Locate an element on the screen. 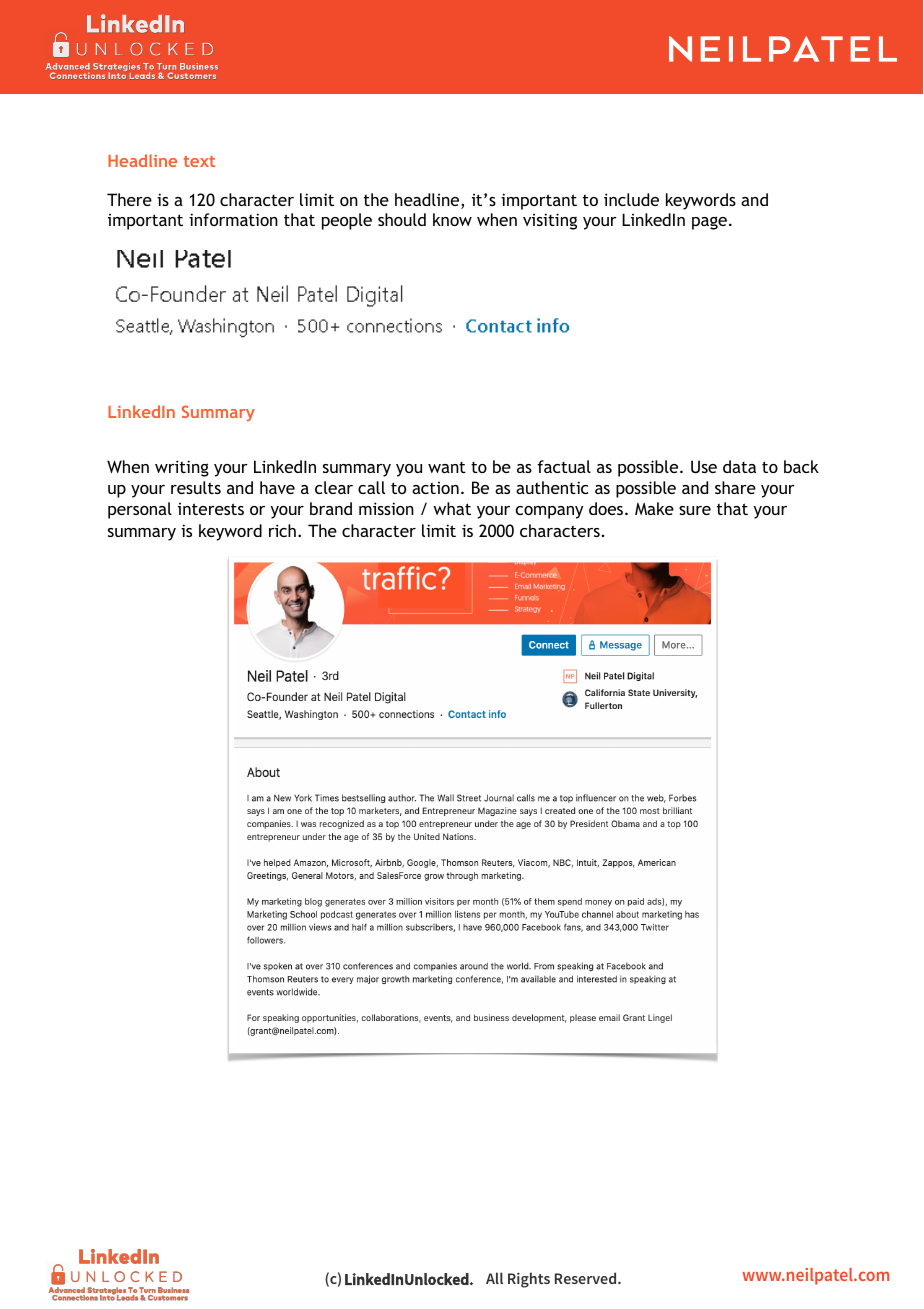  sure is located at coordinates (695, 510).
